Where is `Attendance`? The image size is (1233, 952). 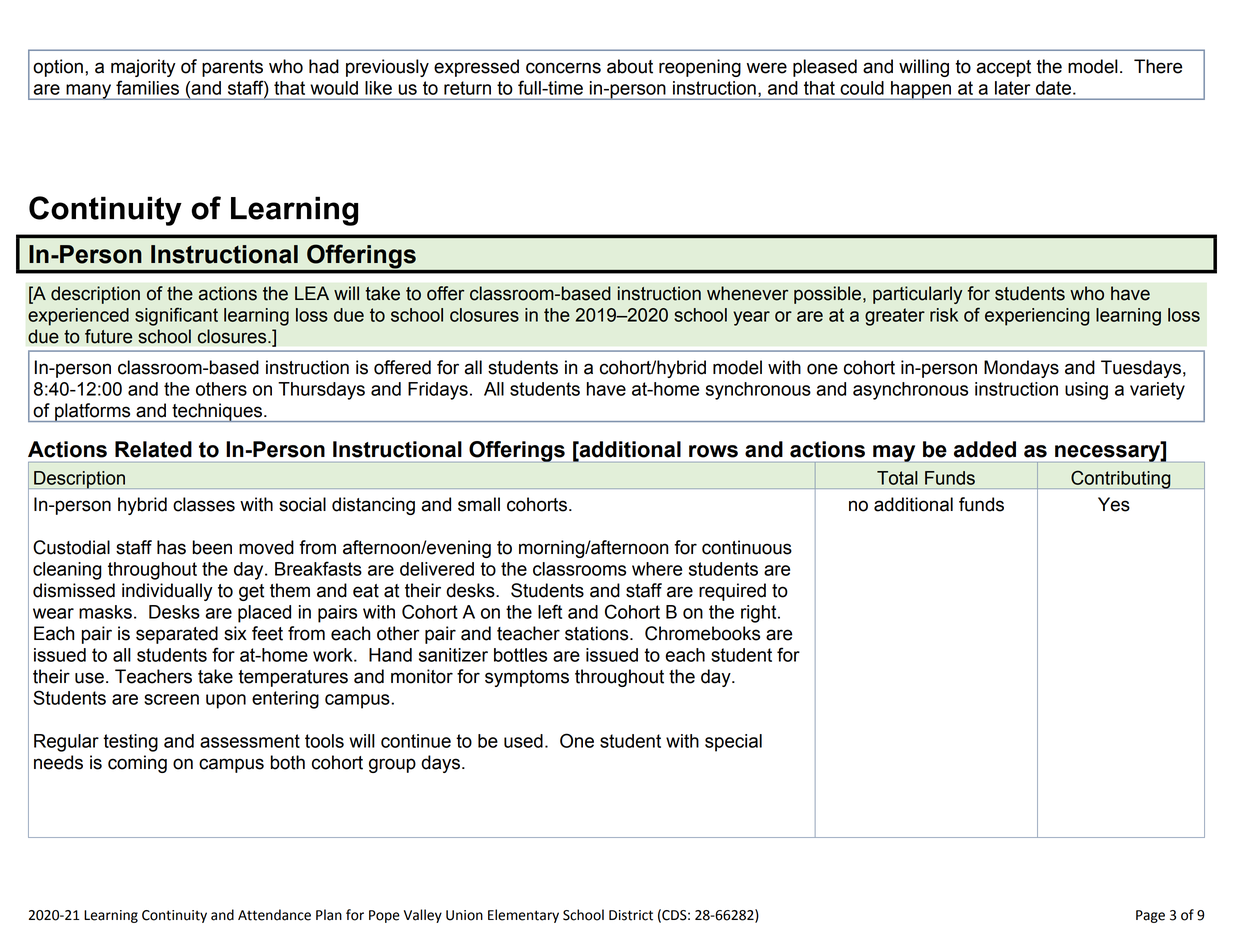 Attendance is located at coordinates (274, 915).
